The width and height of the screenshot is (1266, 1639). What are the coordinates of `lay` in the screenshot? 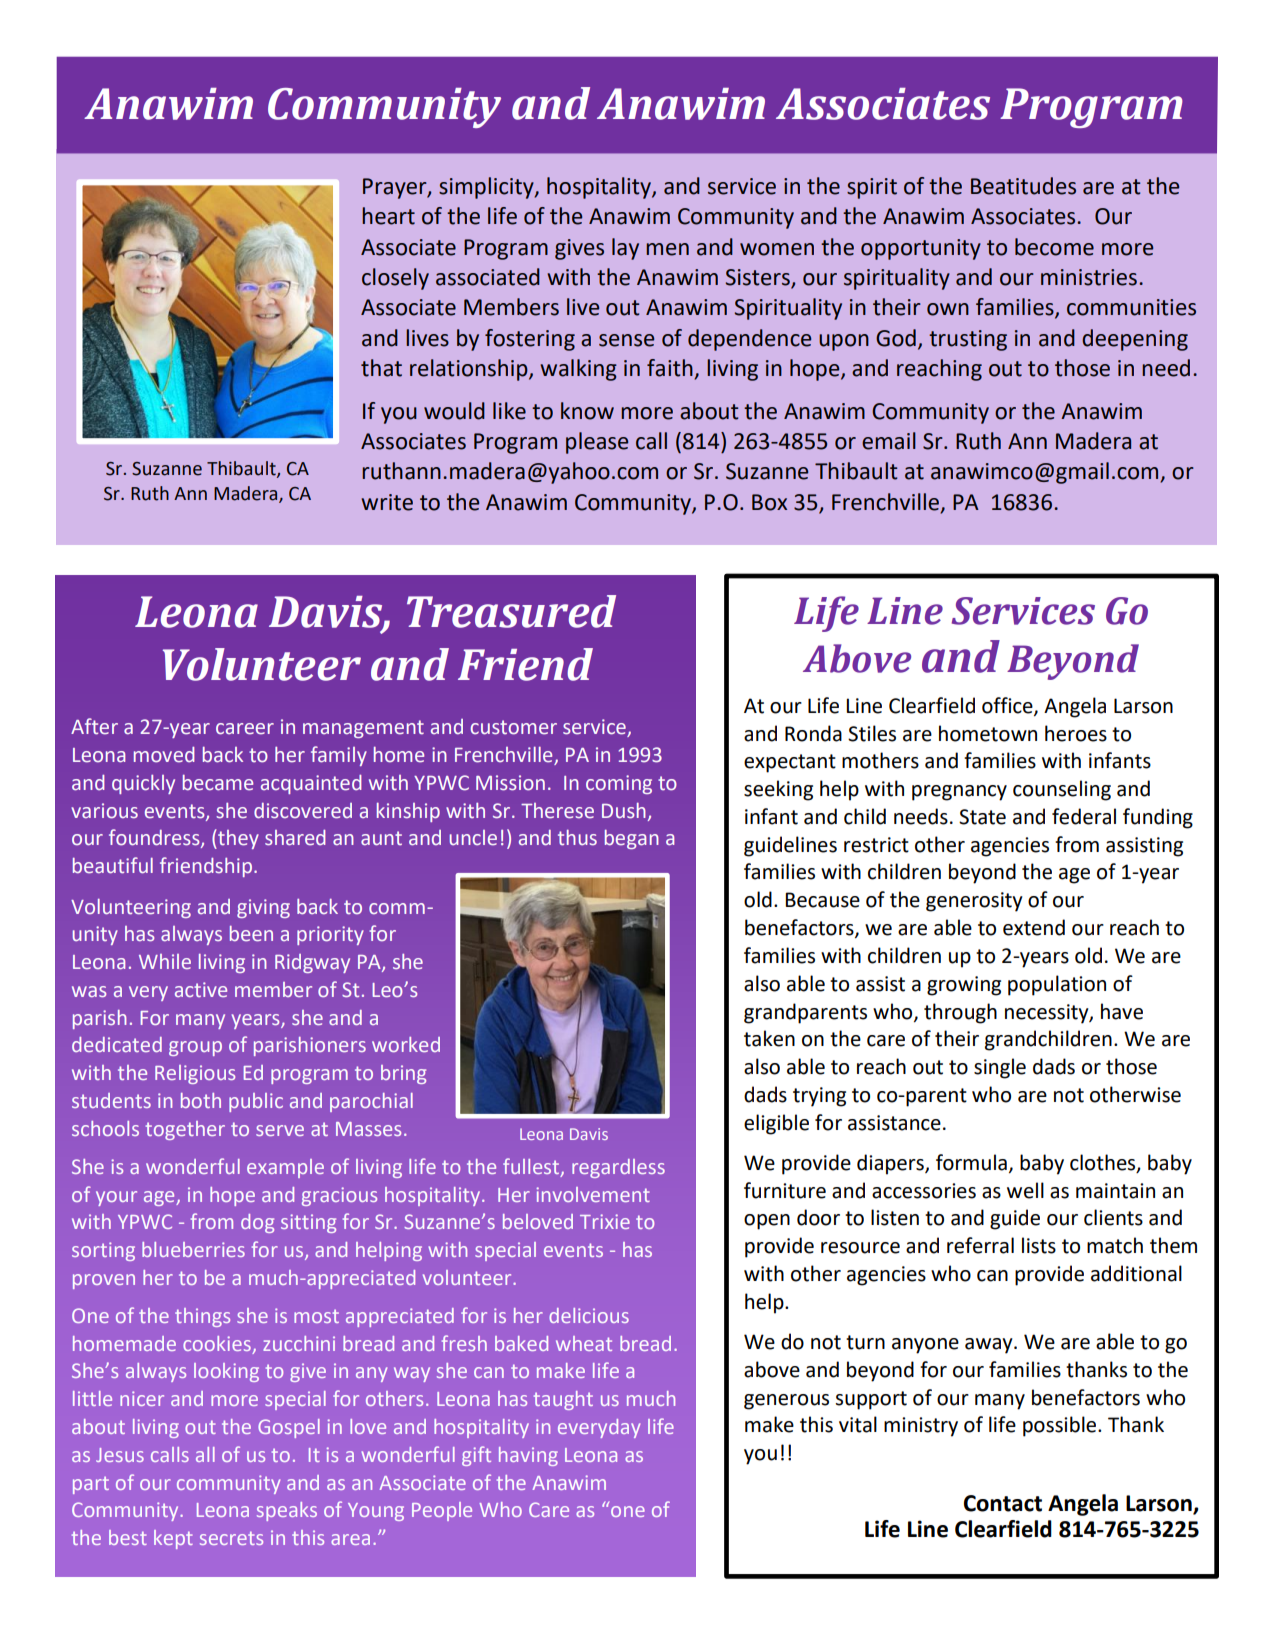 It's located at (625, 249).
